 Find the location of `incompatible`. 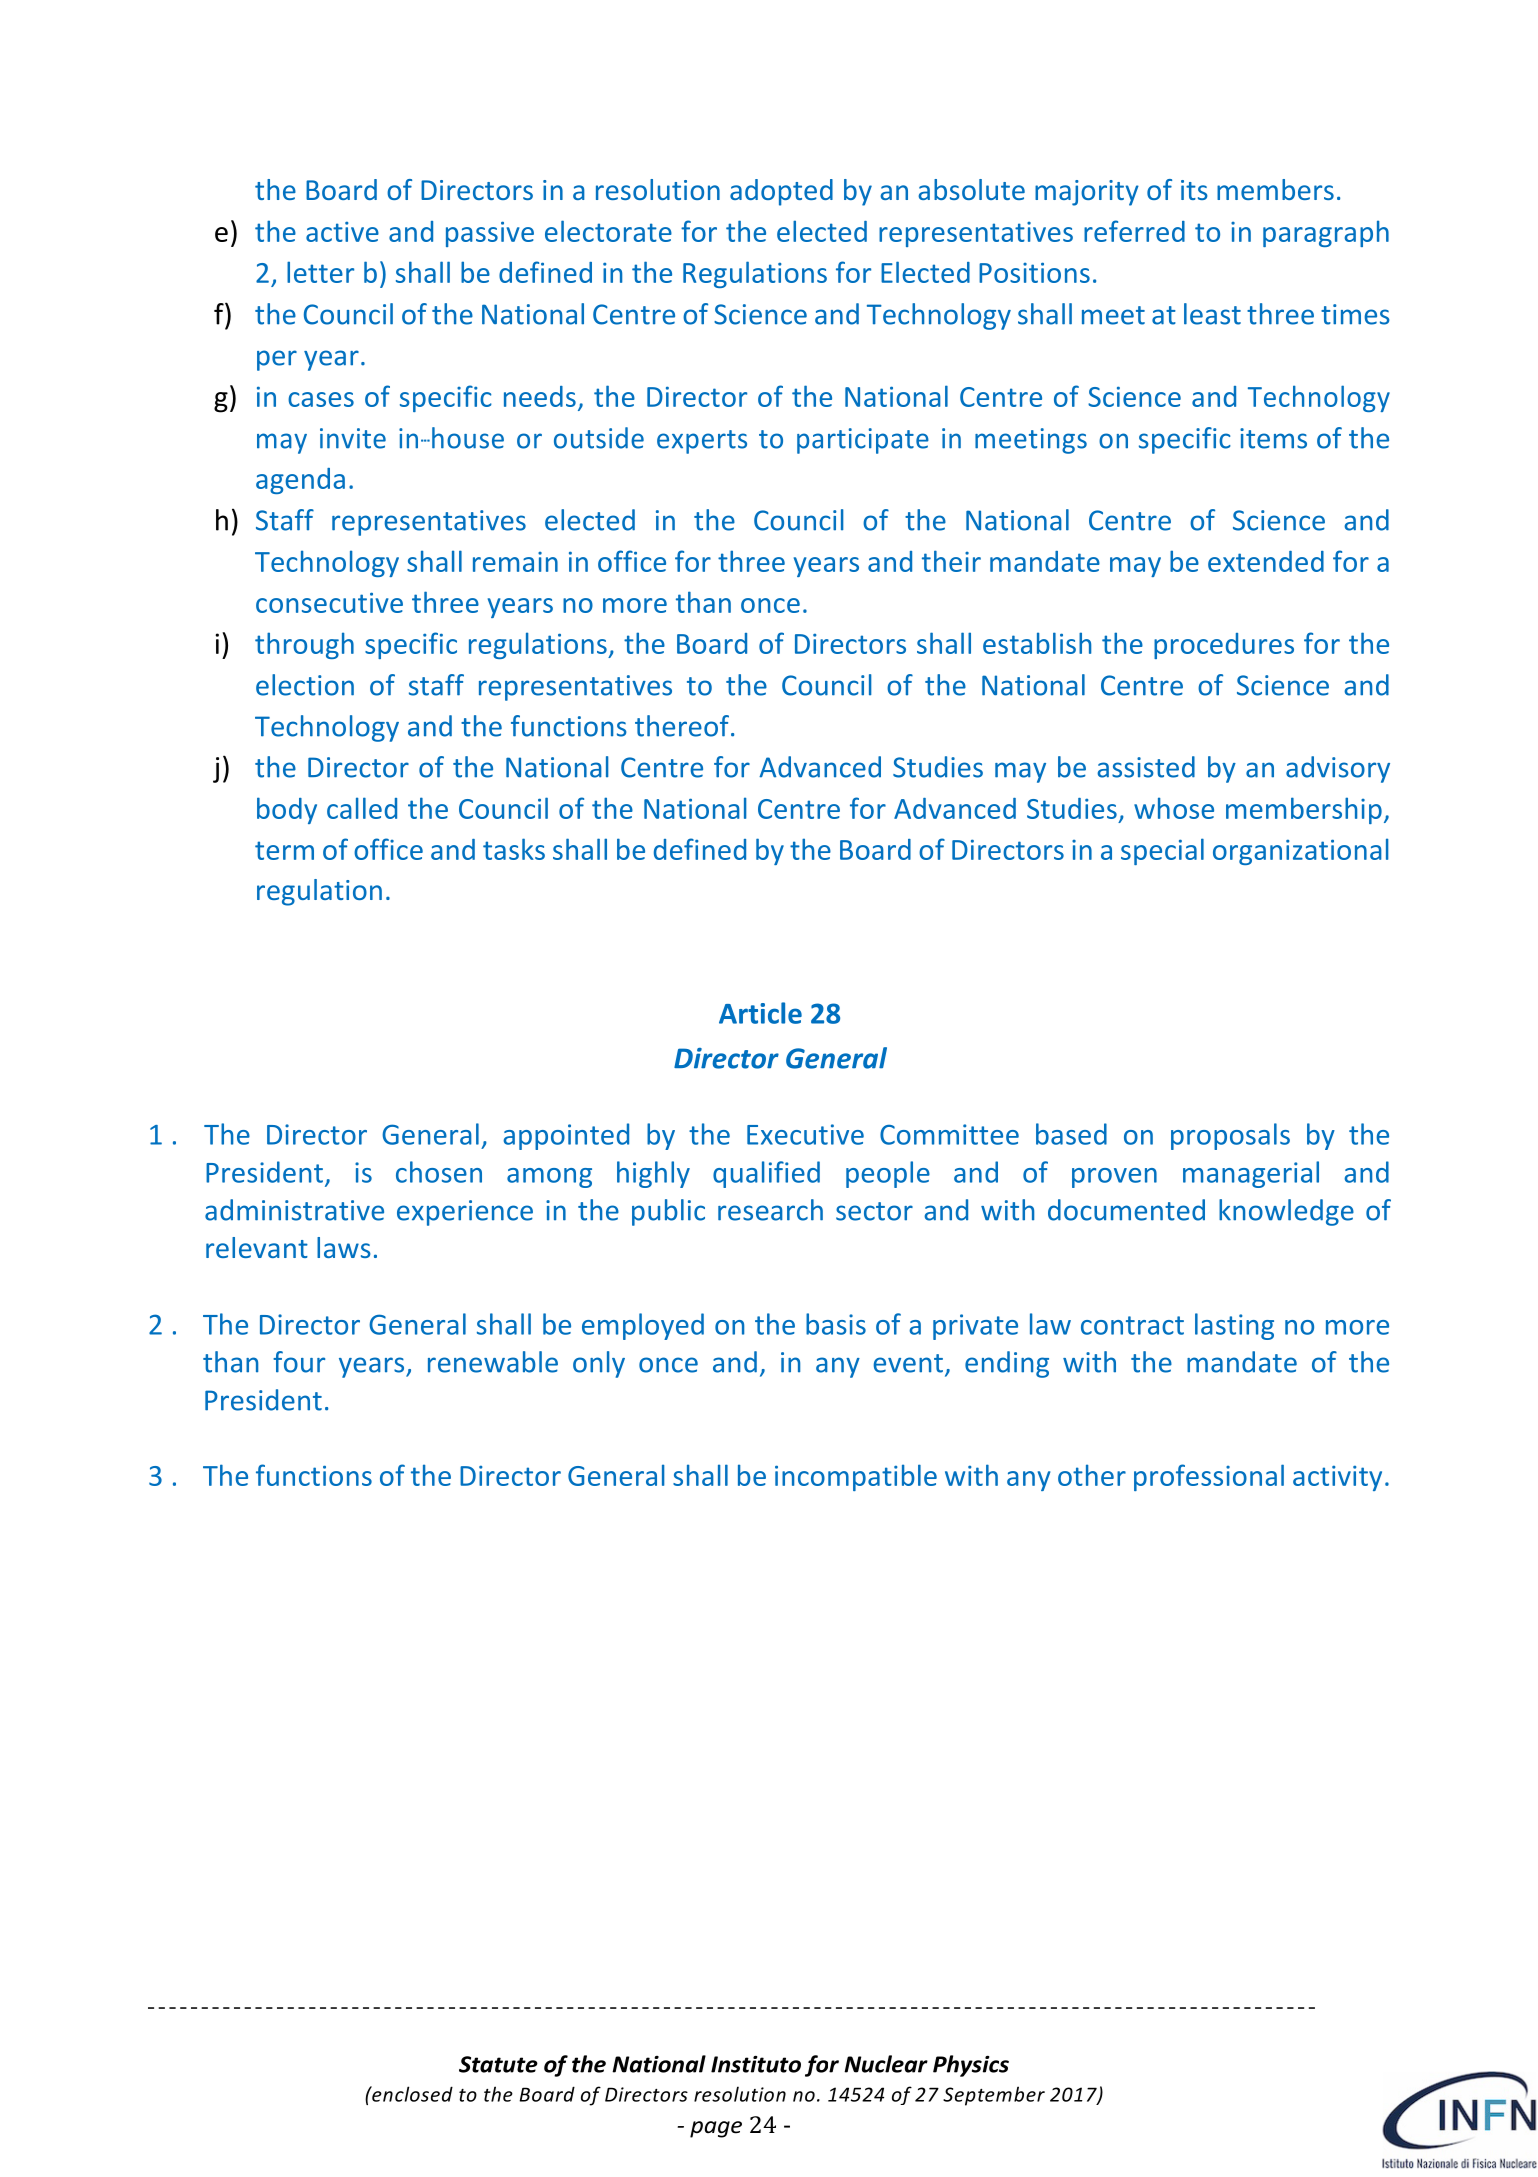

incompatible is located at coordinates (856, 1477).
